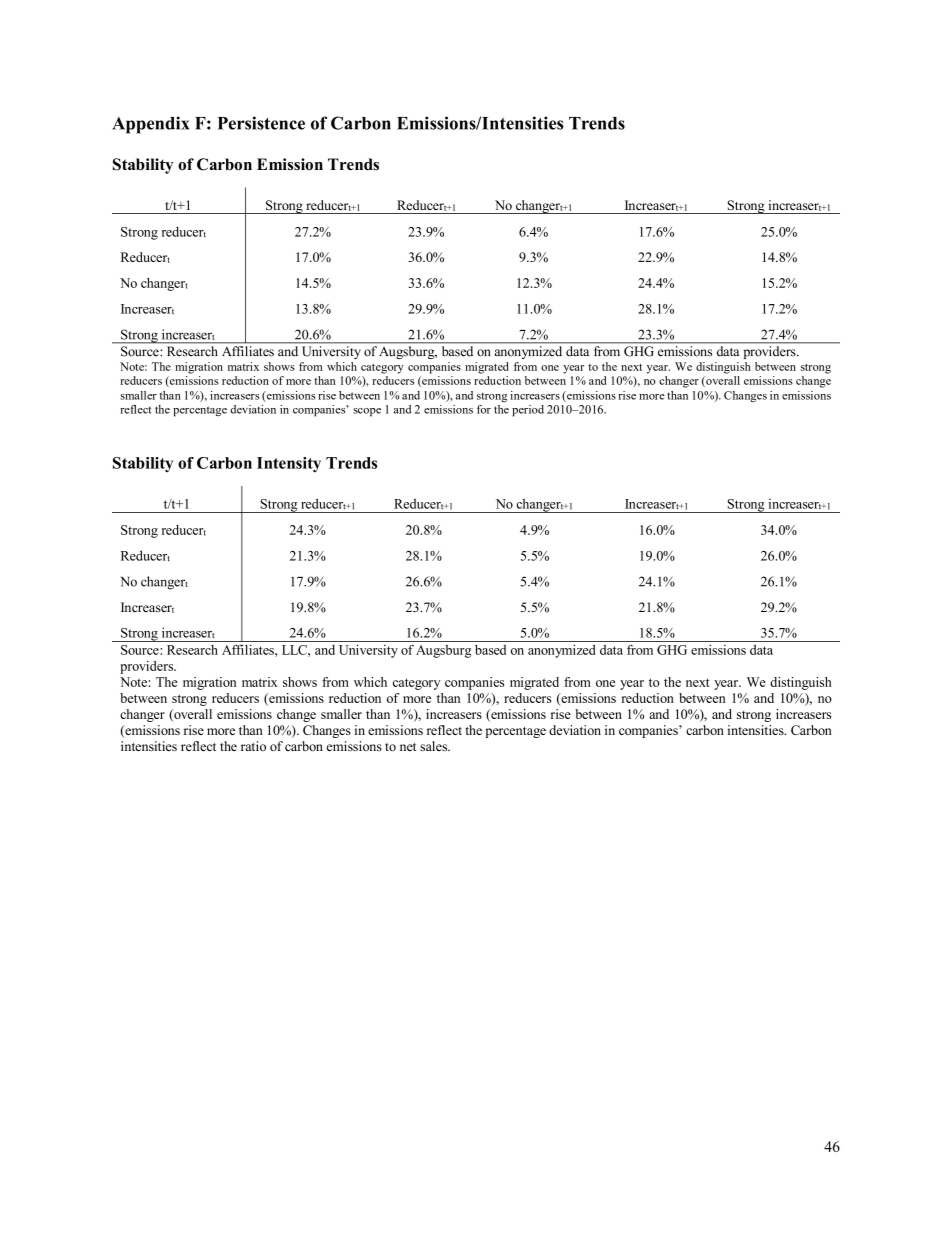 The height and width of the screenshot is (1233, 952). What do you see at coordinates (484, 409) in the screenshot?
I see `for` at bounding box center [484, 409].
